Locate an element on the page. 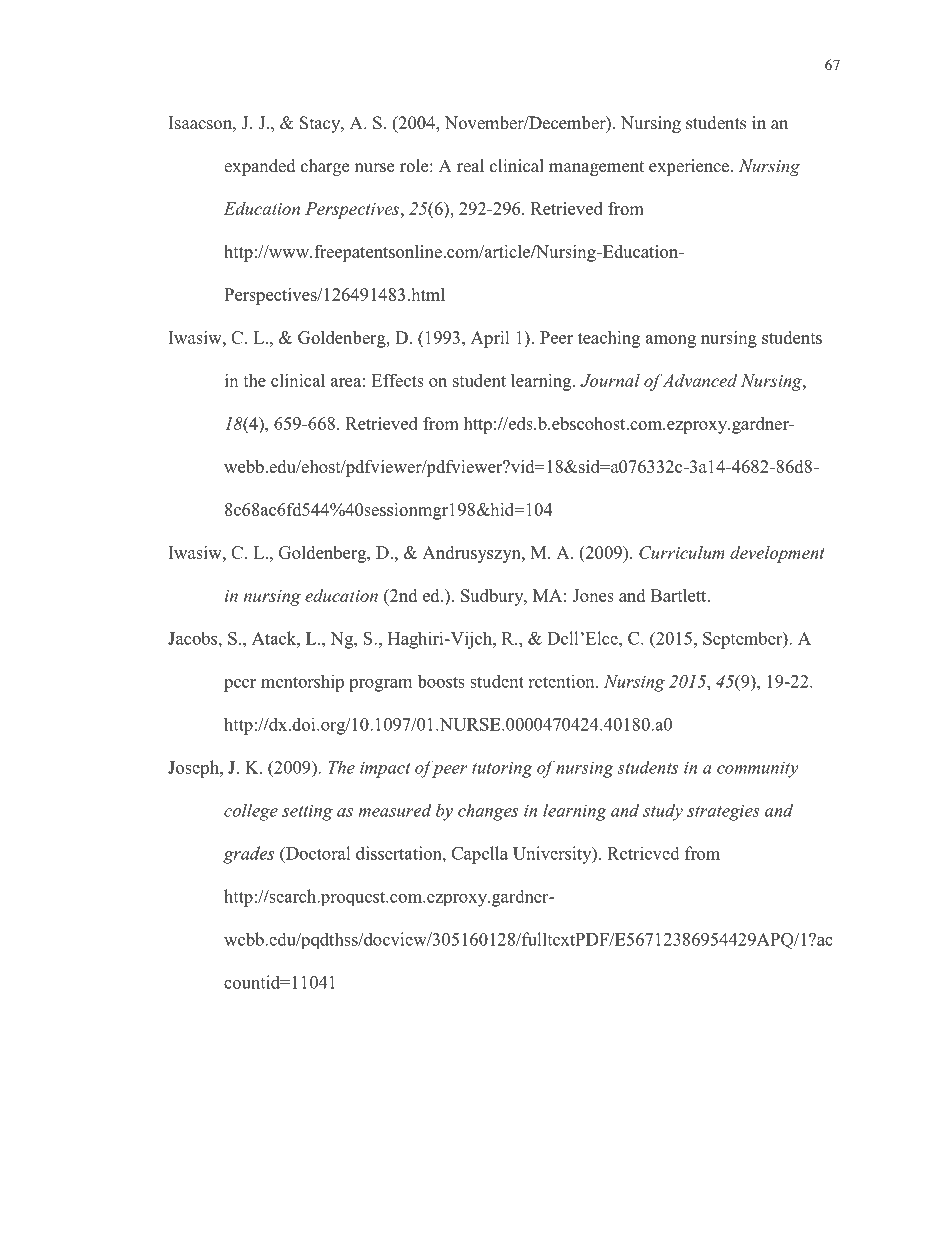  expanded is located at coordinates (260, 167).
